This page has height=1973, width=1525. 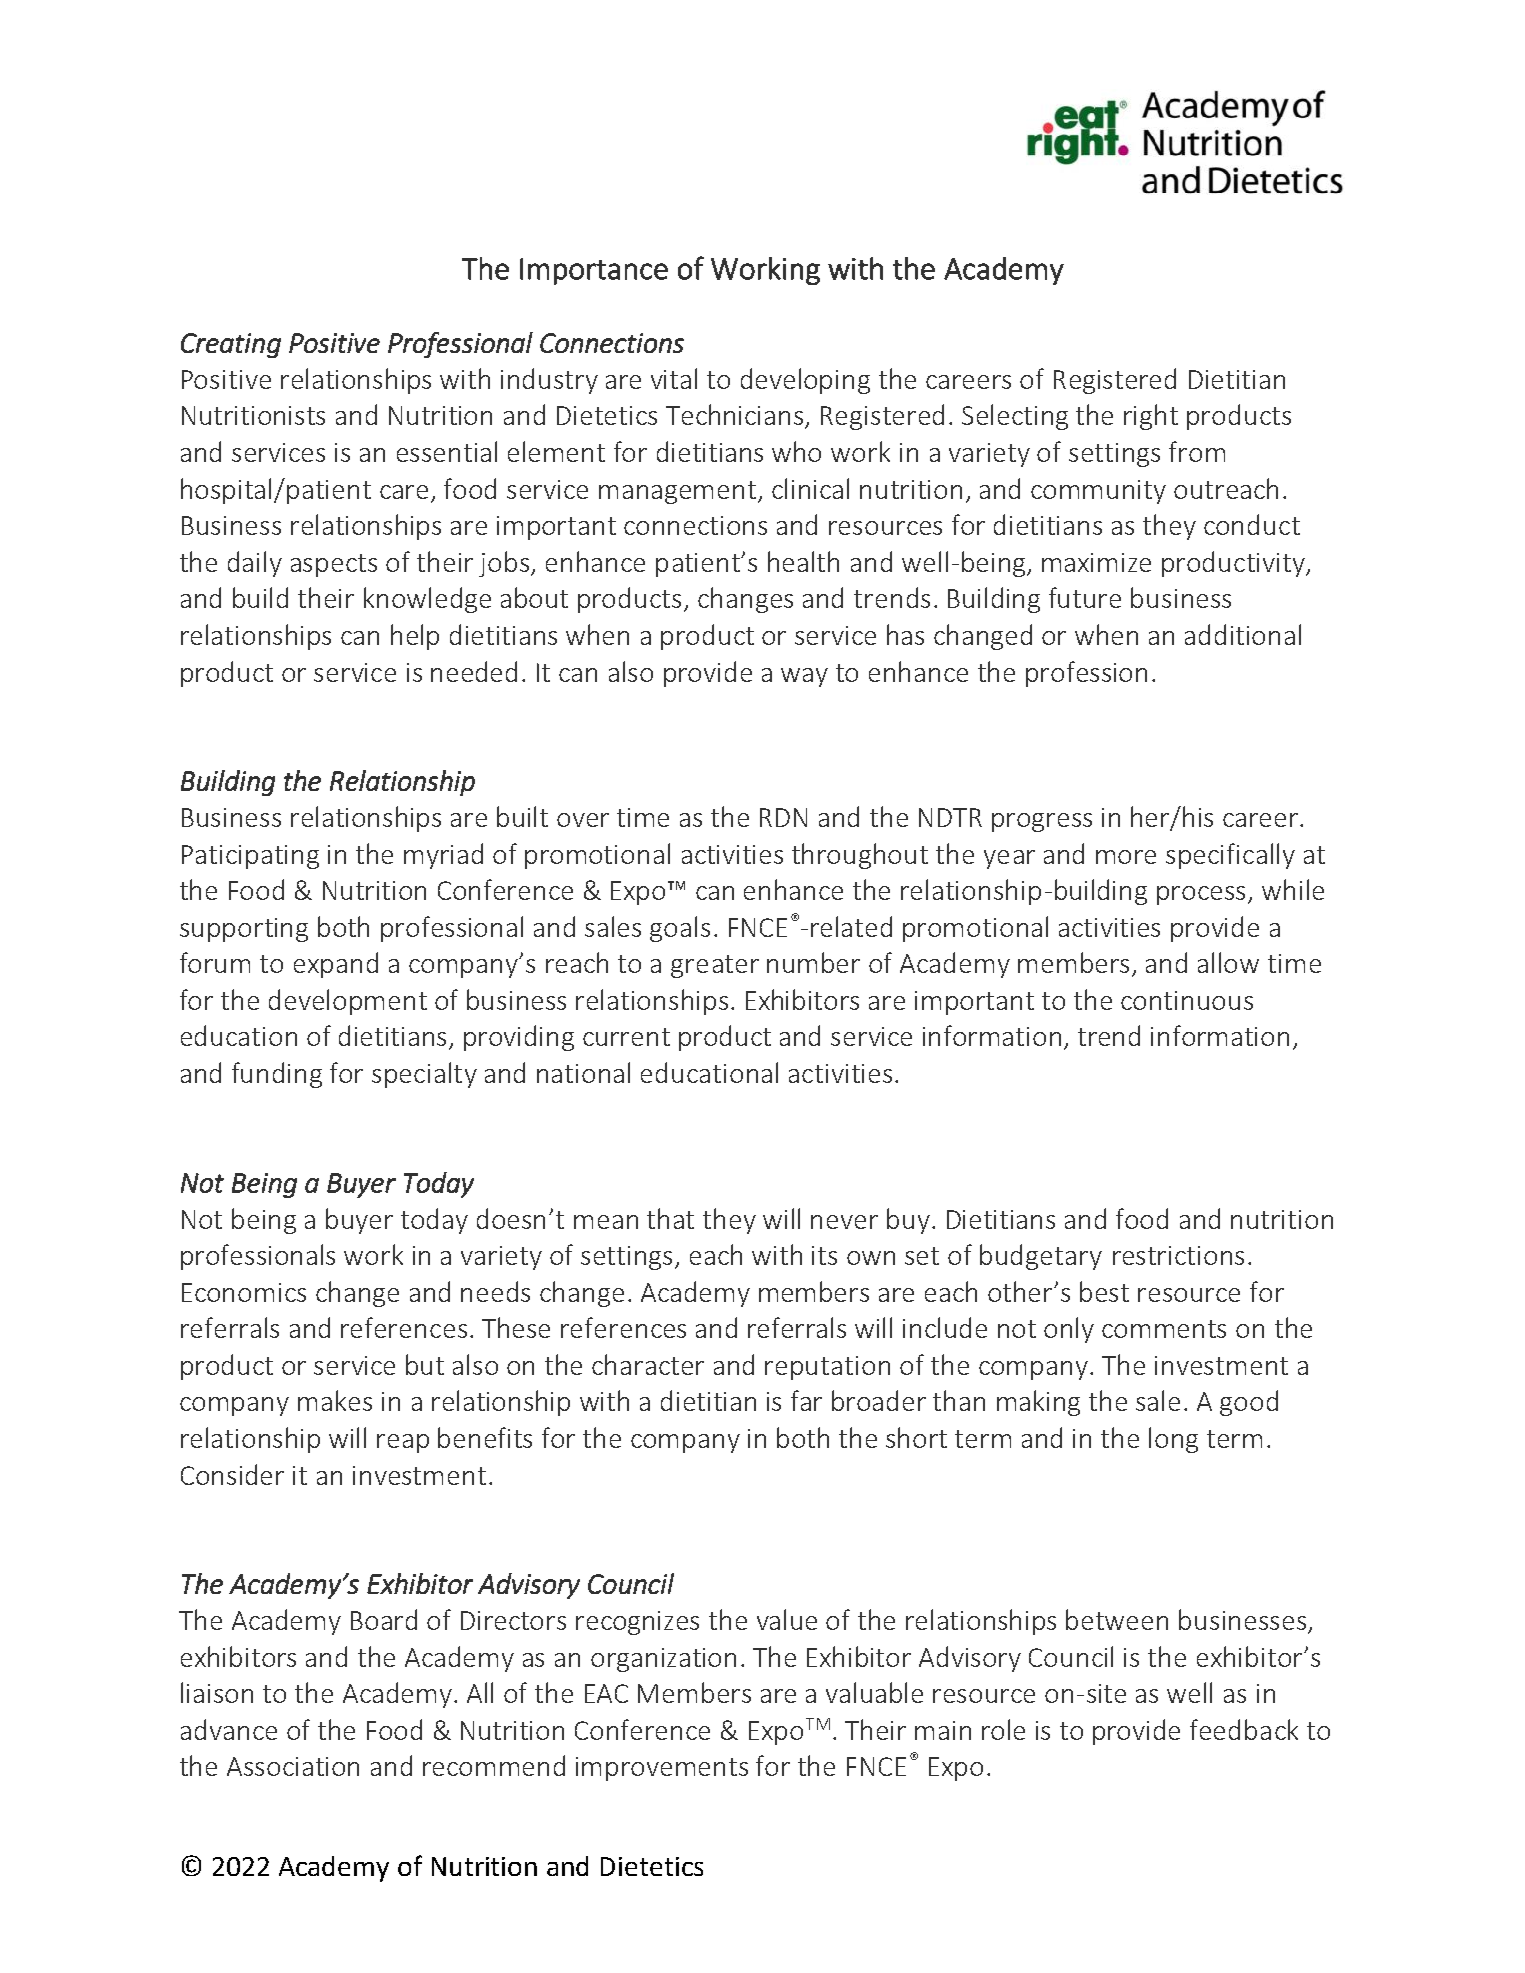 What do you see at coordinates (244, 1292) in the page?
I see `Economics` at bounding box center [244, 1292].
